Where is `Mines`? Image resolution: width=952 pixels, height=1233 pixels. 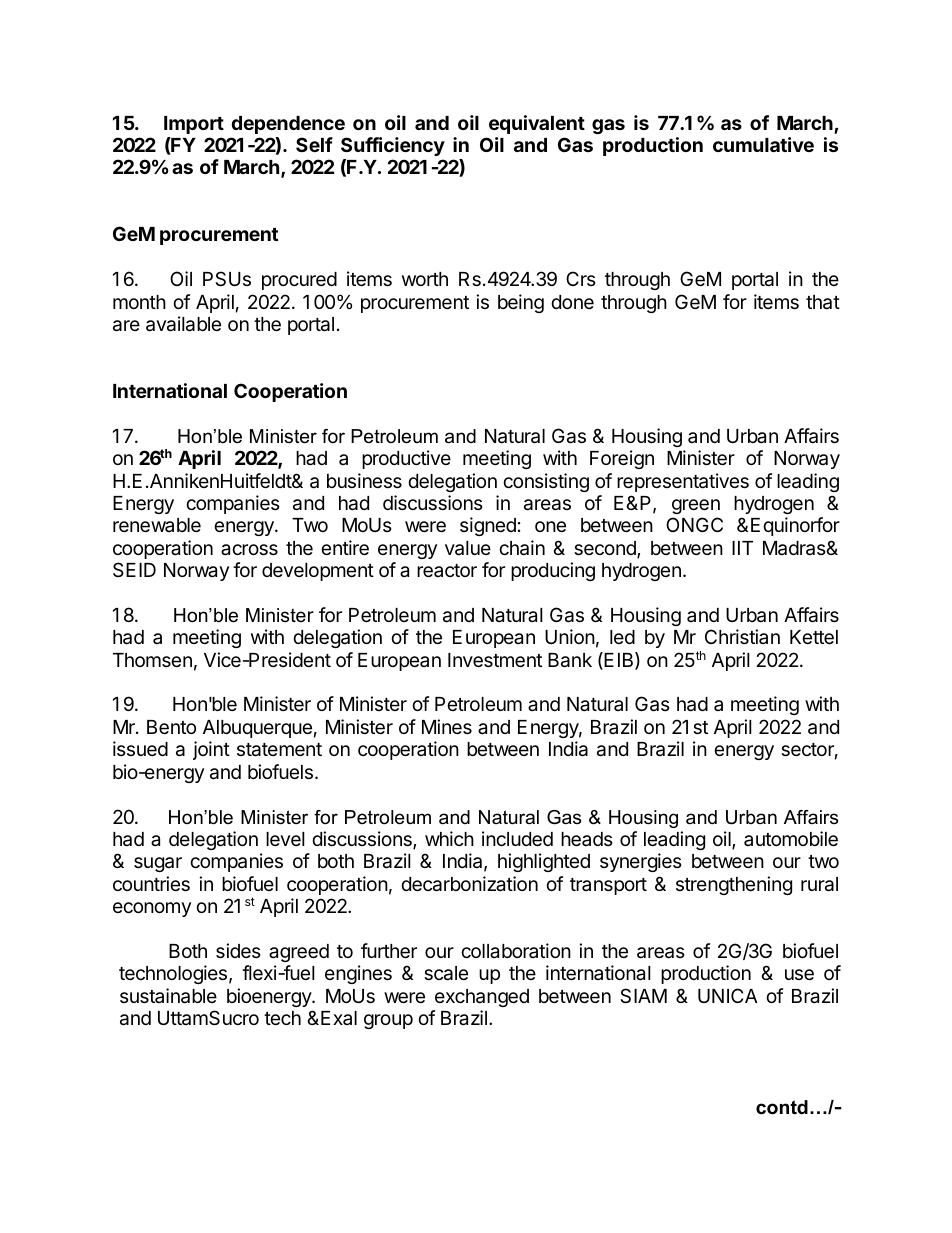
Mines is located at coordinates (447, 726).
